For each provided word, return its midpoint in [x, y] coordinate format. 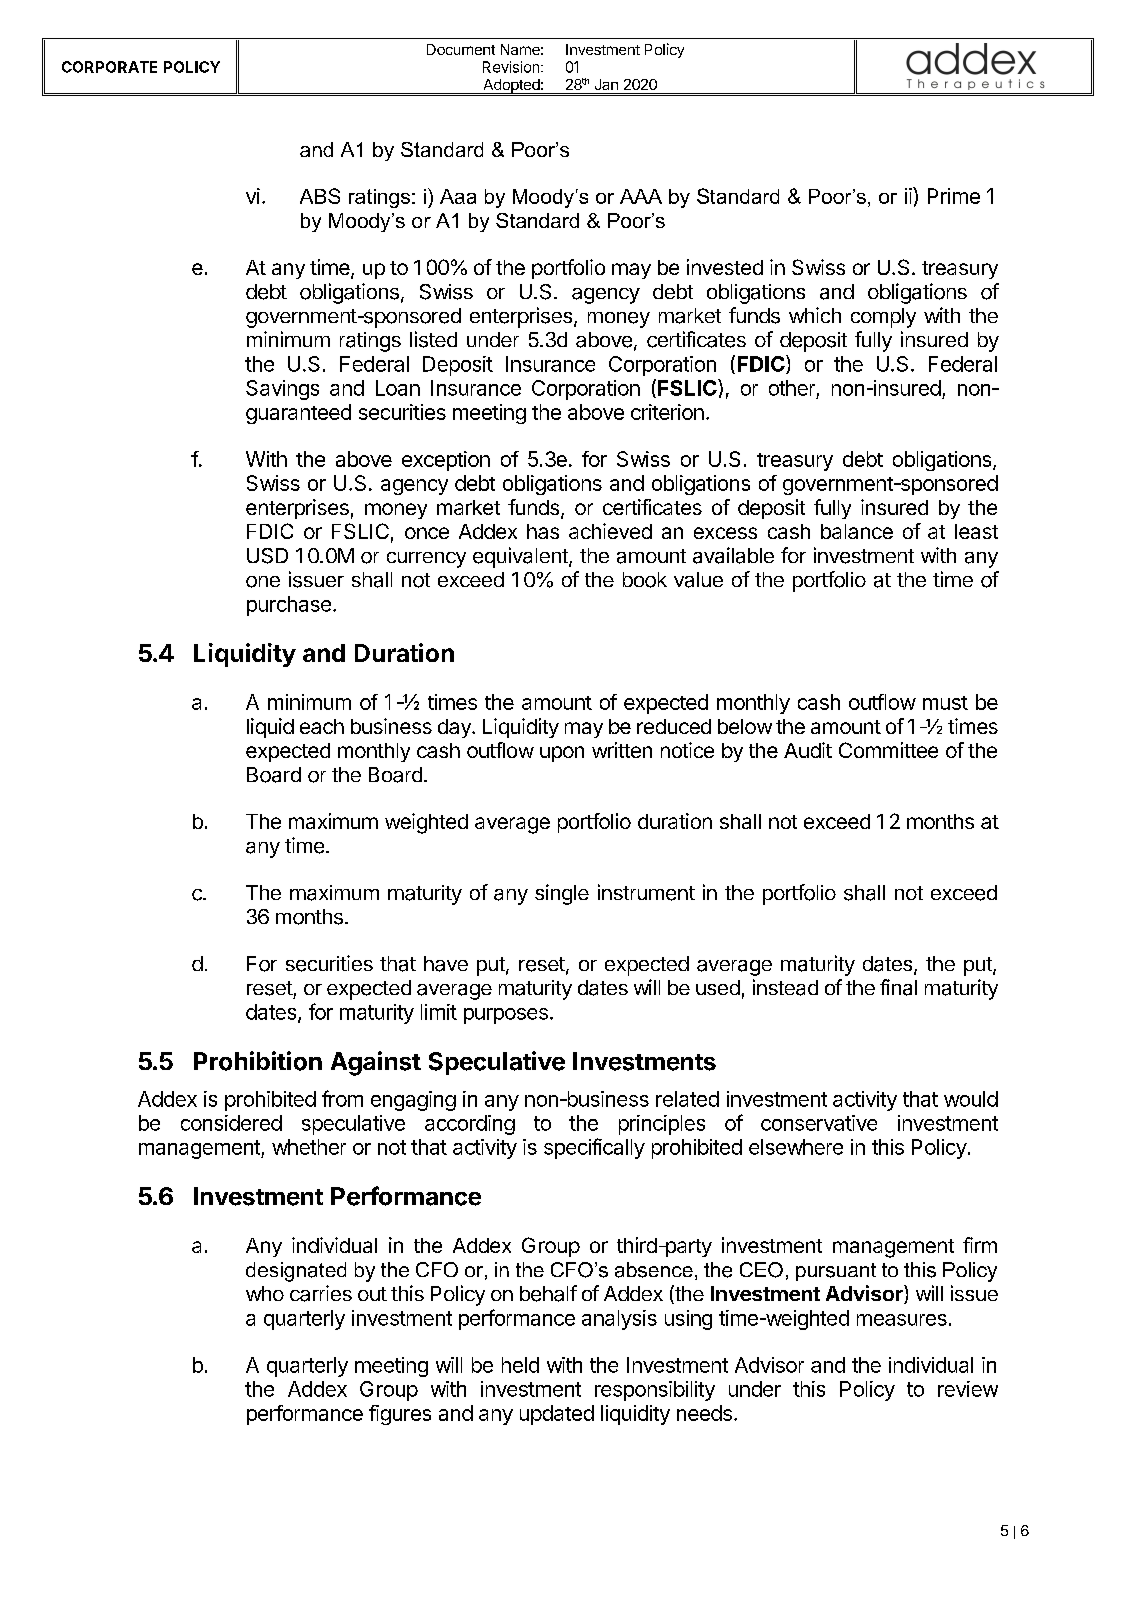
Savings [282, 390]
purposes [506, 1016]
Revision [512, 67]
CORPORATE [109, 67]
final [898, 987]
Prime [954, 196]
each [322, 726]
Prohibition [258, 1061]
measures [902, 1320]
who [265, 1293]
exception [446, 461]
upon [562, 754]
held [520, 1365]
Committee [888, 750]
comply [883, 318]
